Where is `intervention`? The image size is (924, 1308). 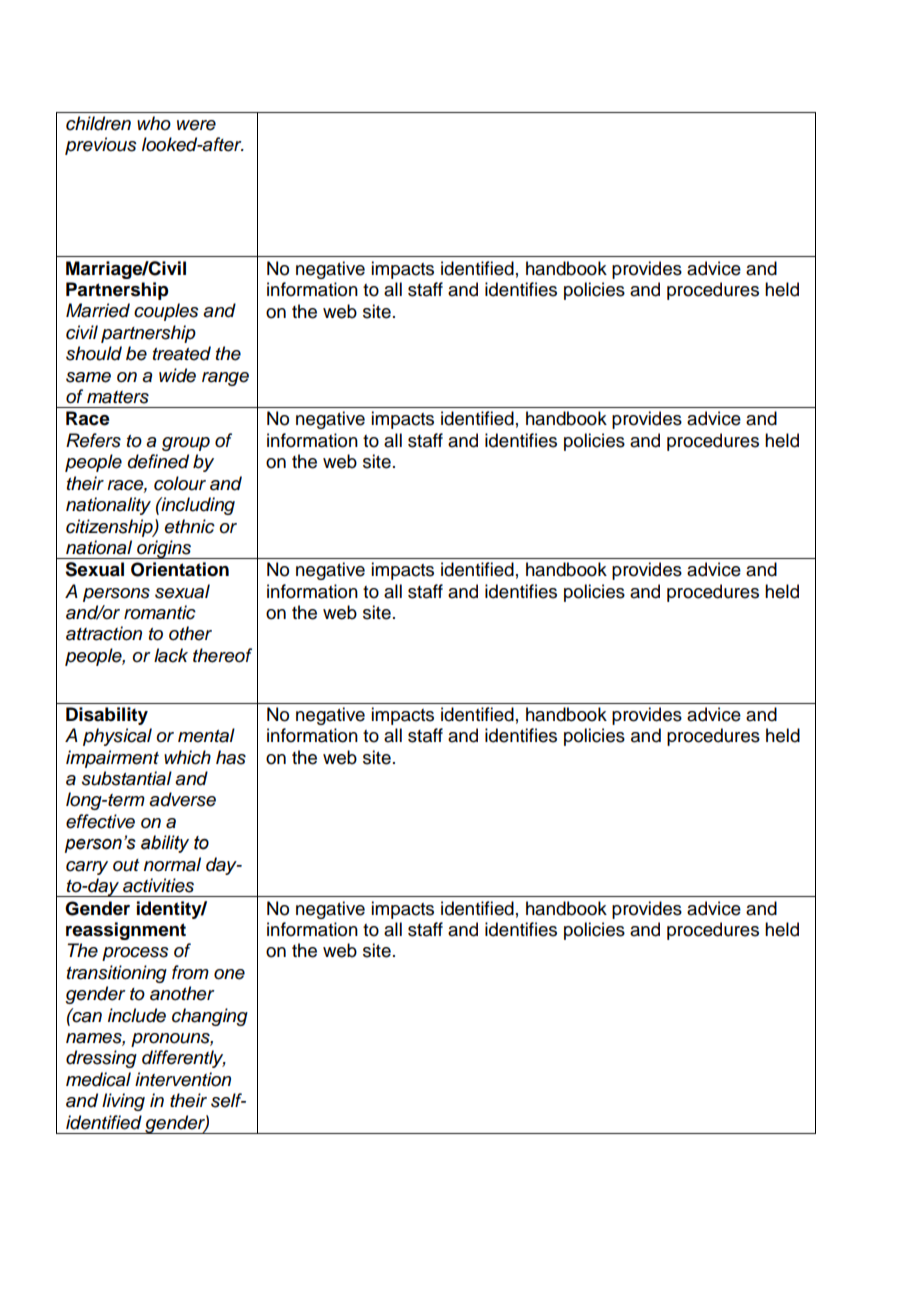
intervention is located at coordinates (183, 1079).
